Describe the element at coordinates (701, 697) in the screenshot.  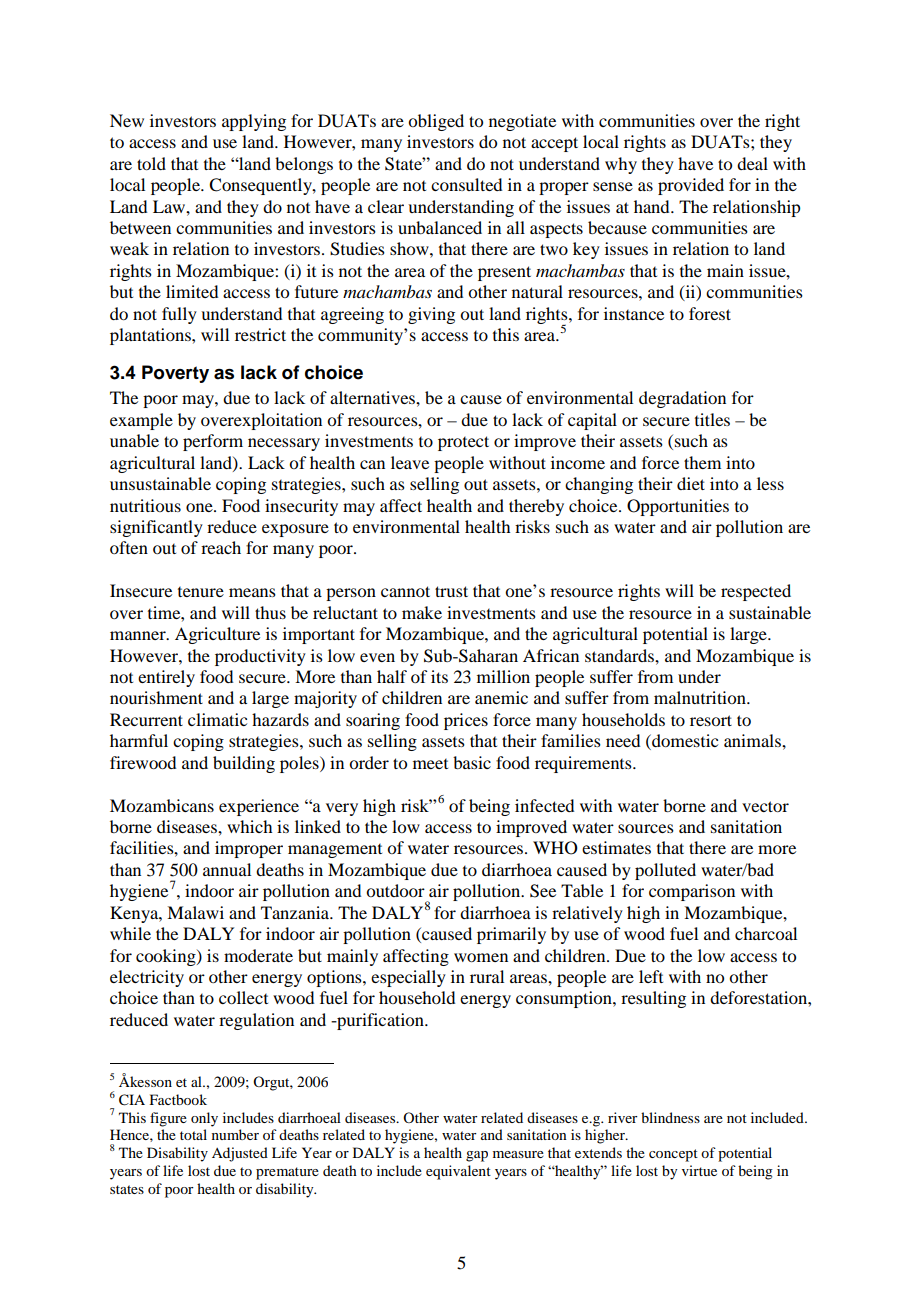
I see `malnutrition` at that location.
